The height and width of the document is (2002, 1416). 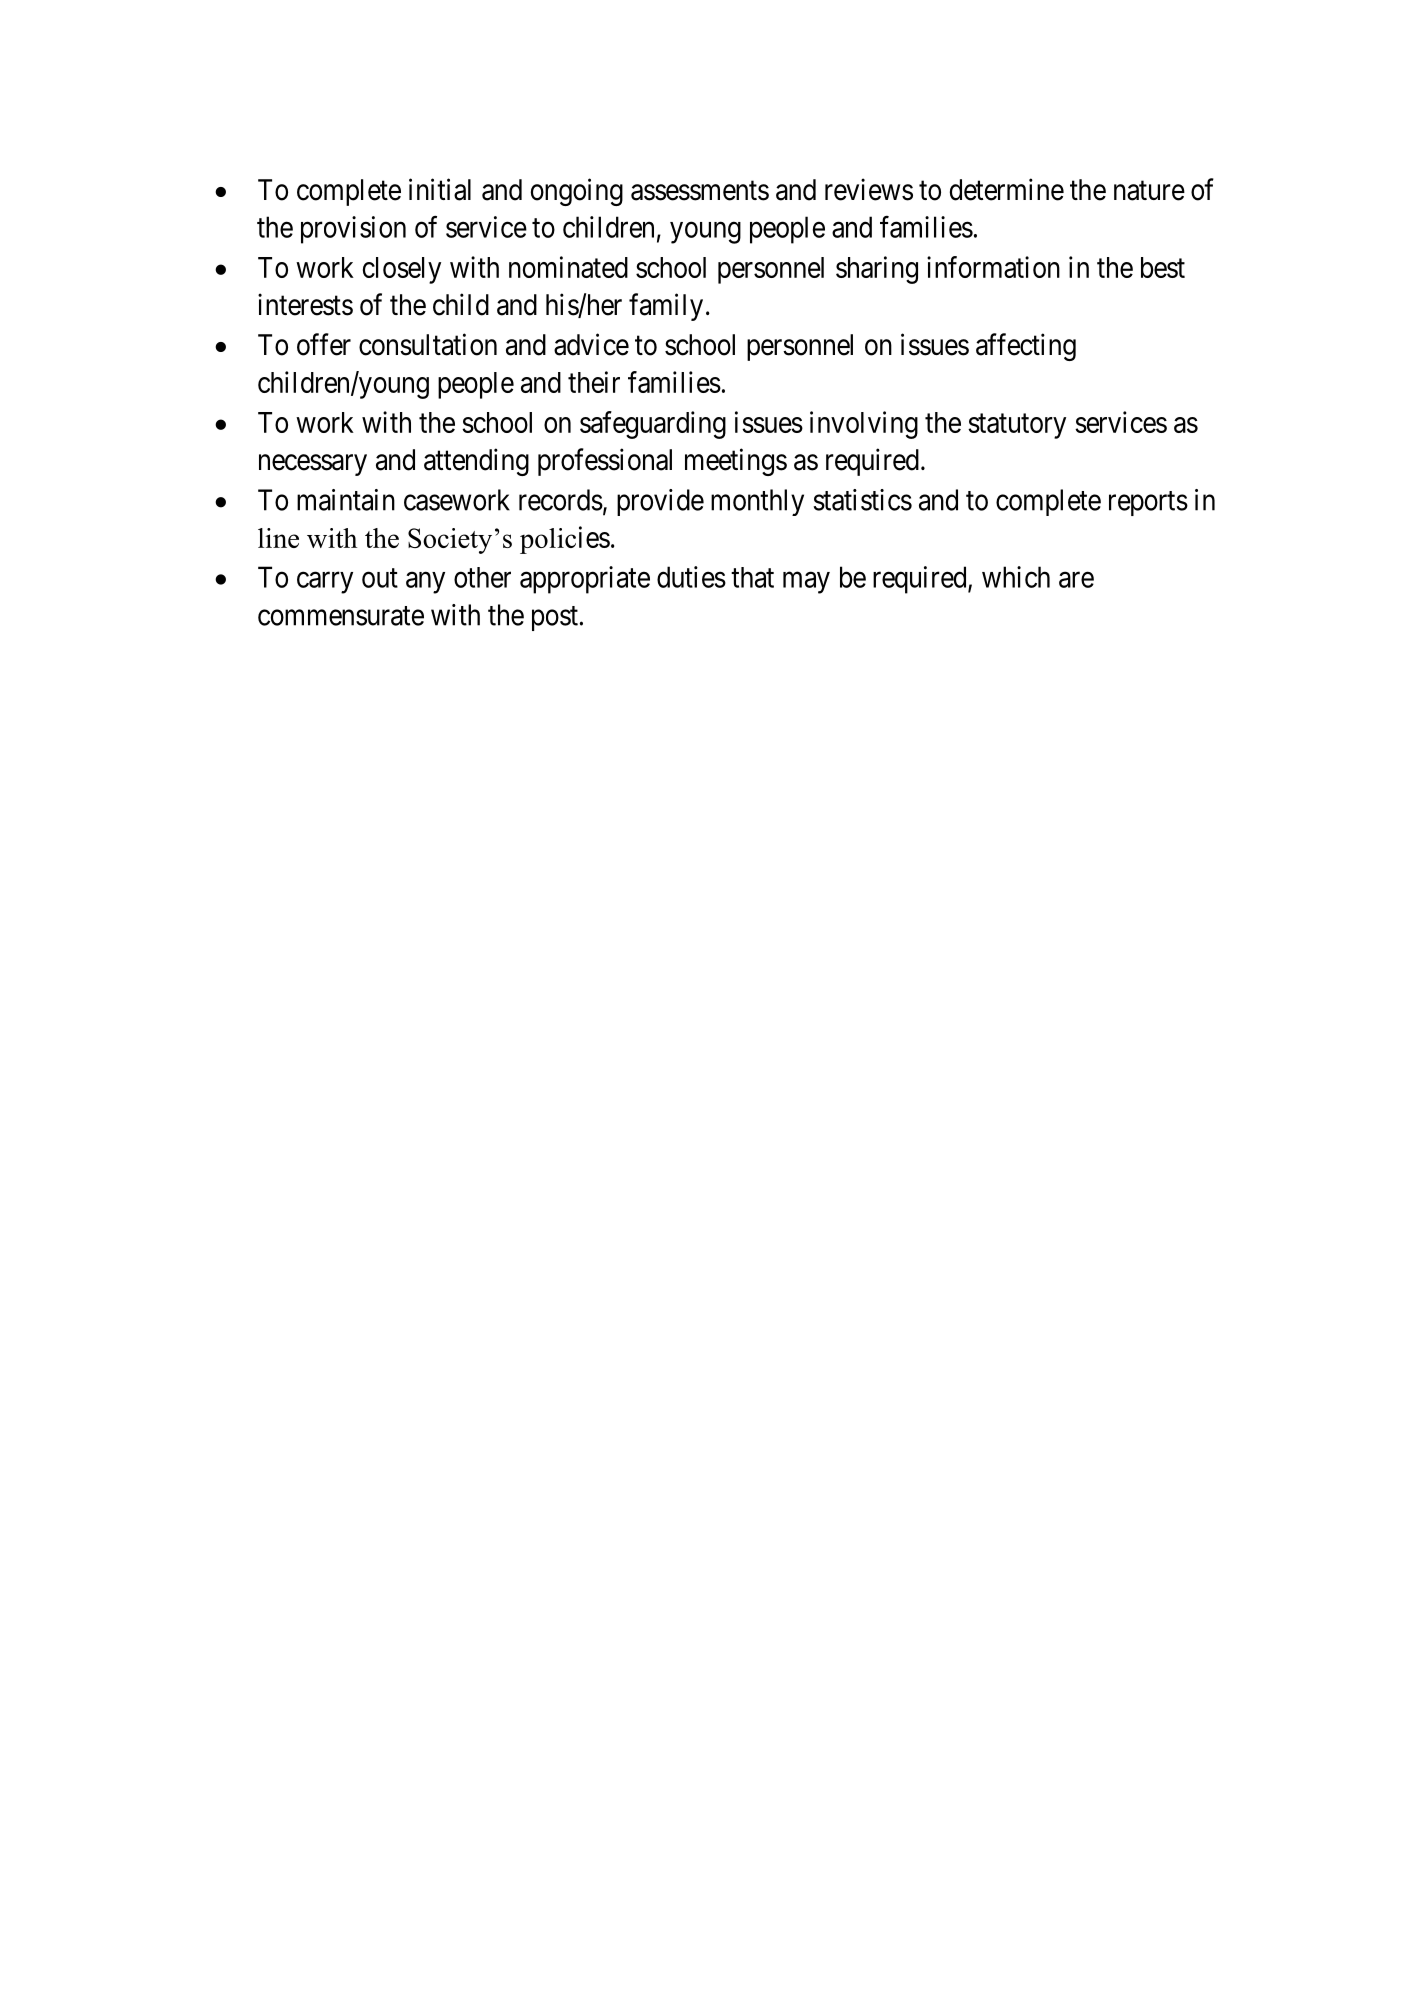 I want to click on safeguarding, so click(x=653, y=425).
